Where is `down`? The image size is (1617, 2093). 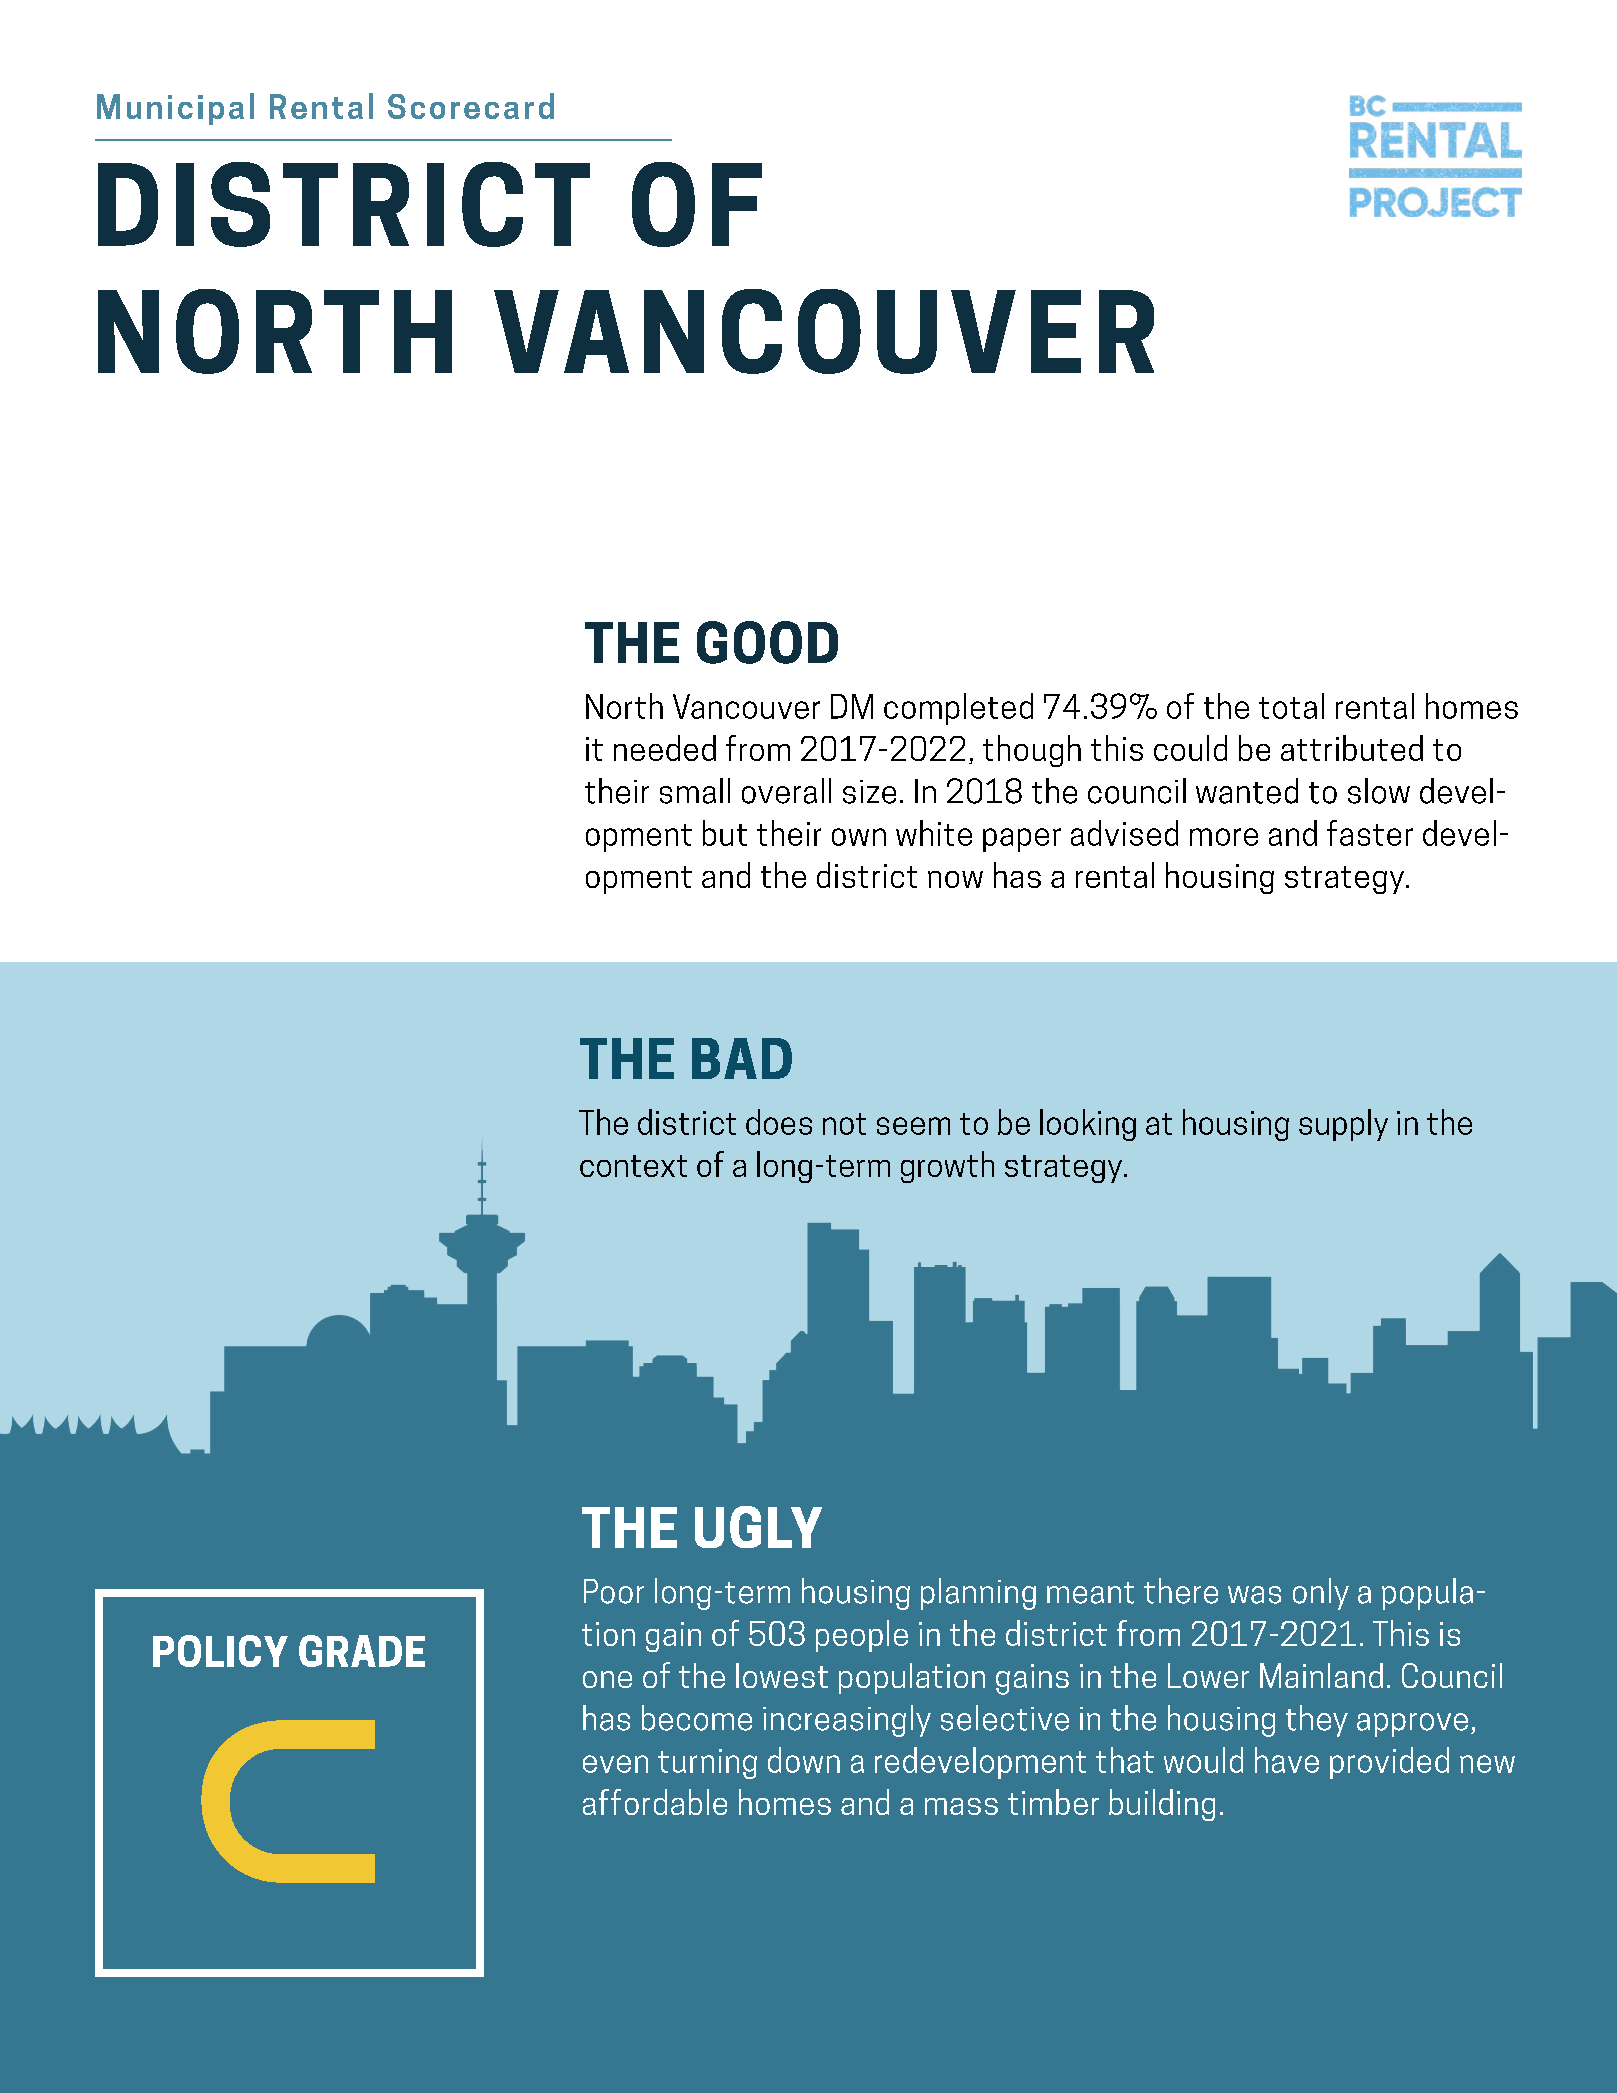
down is located at coordinates (804, 1760).
